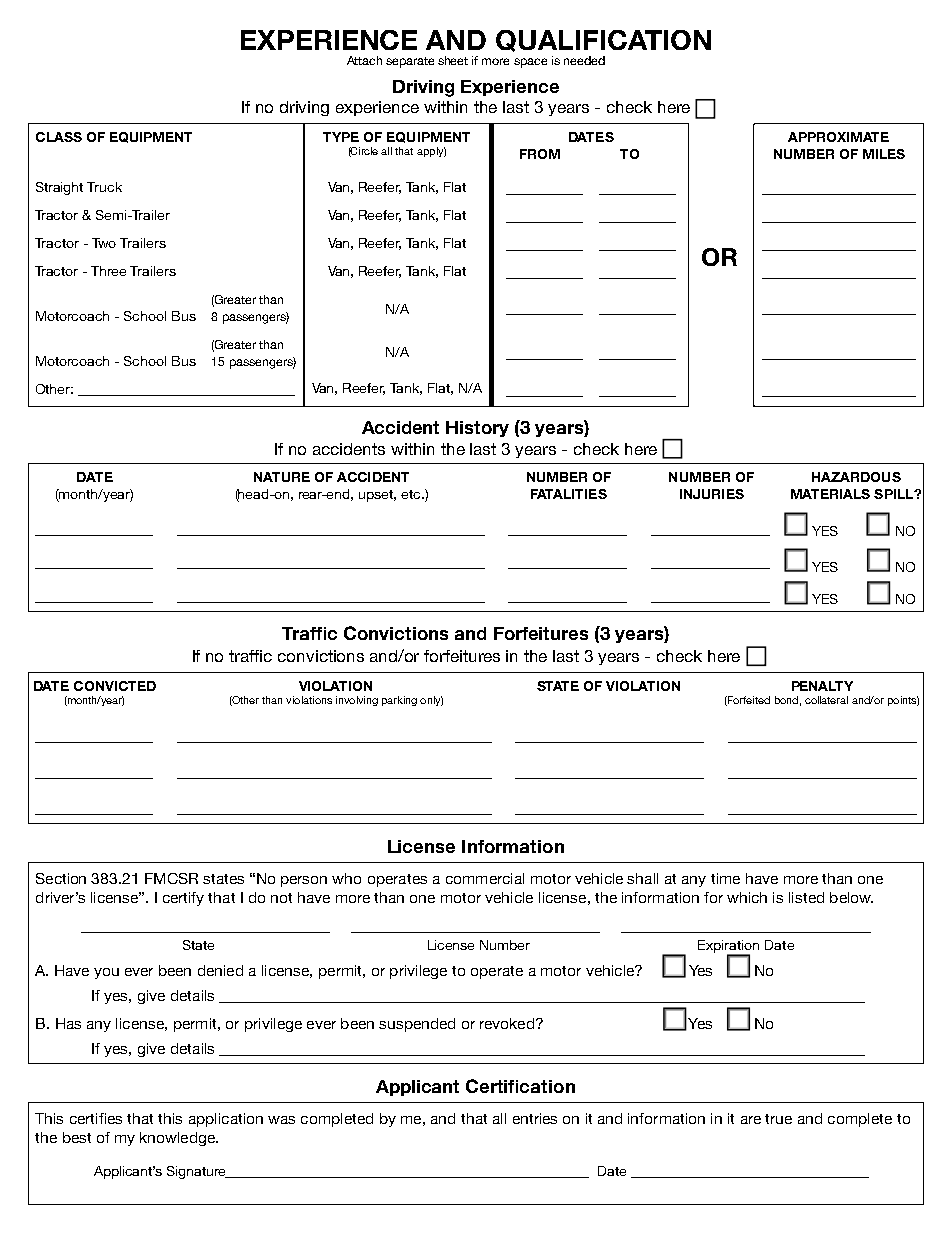  I want to click on CLASS, so click(59, 137).
